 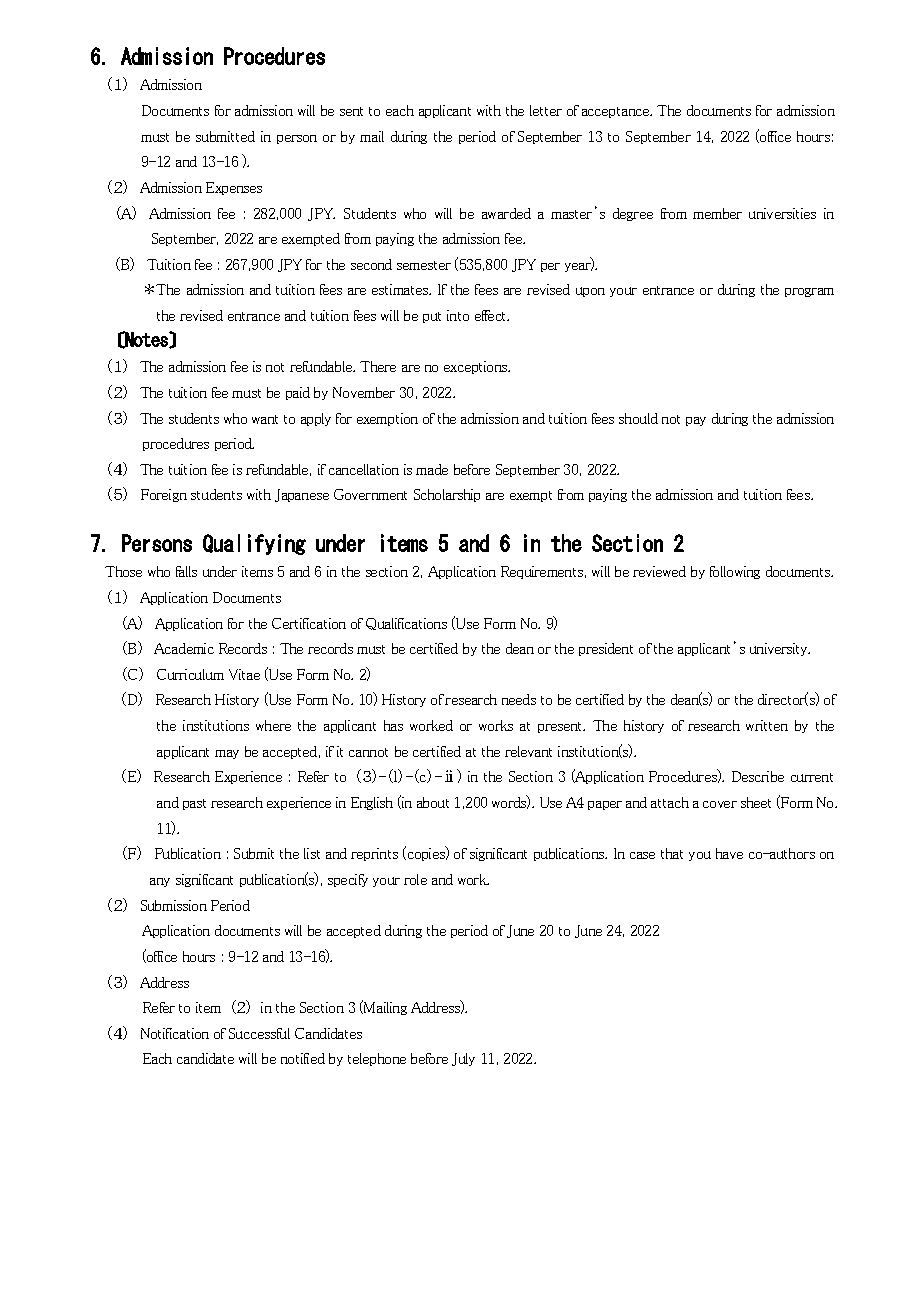 What do you see at coordinates (234, 188) in the image?
I see `Expenses` at bounding box center [234, 188].
